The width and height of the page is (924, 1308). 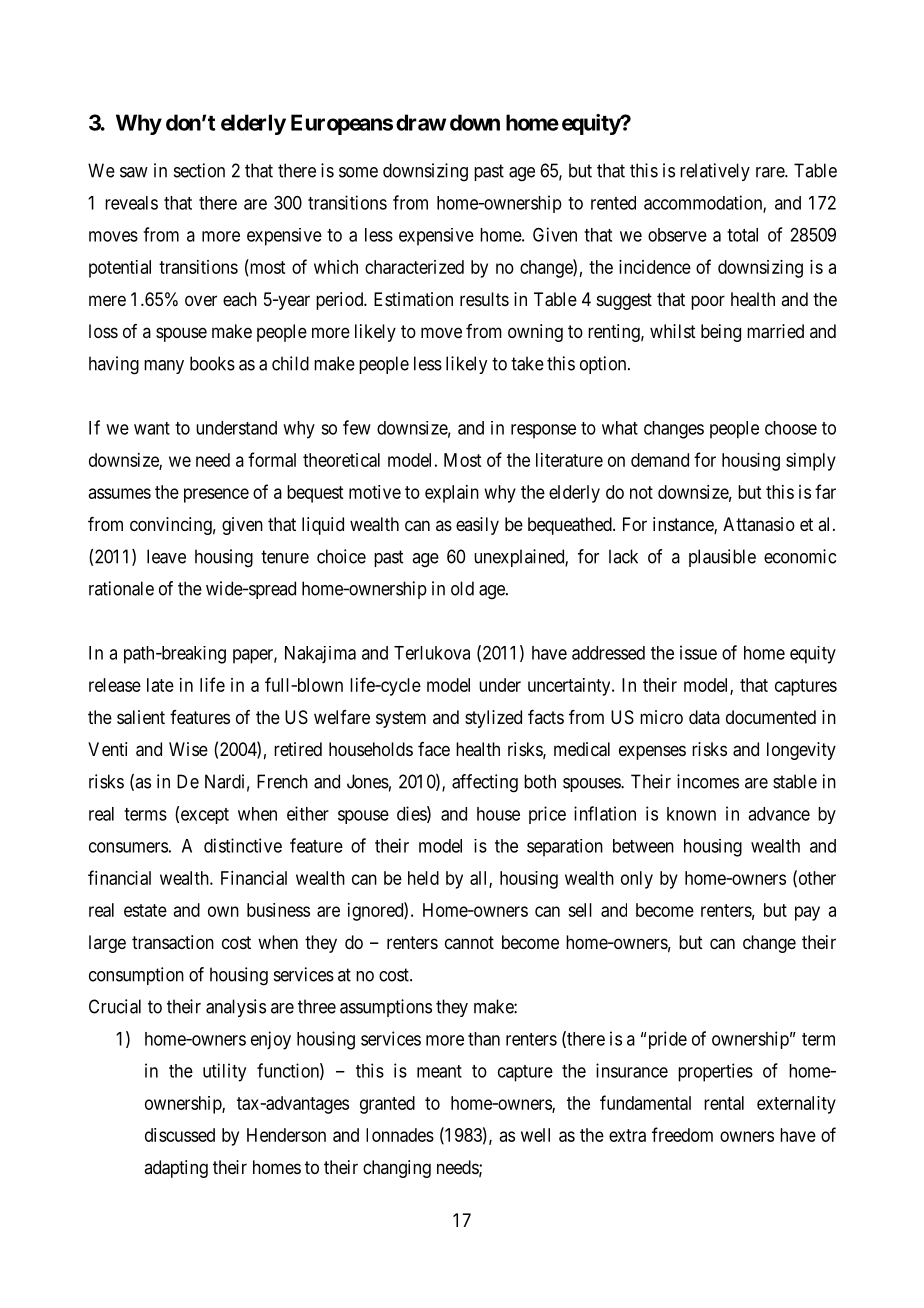 What do you see at coordinates (493, 719) in the page?
I see `stylized` at bounding box center [493, 719].
